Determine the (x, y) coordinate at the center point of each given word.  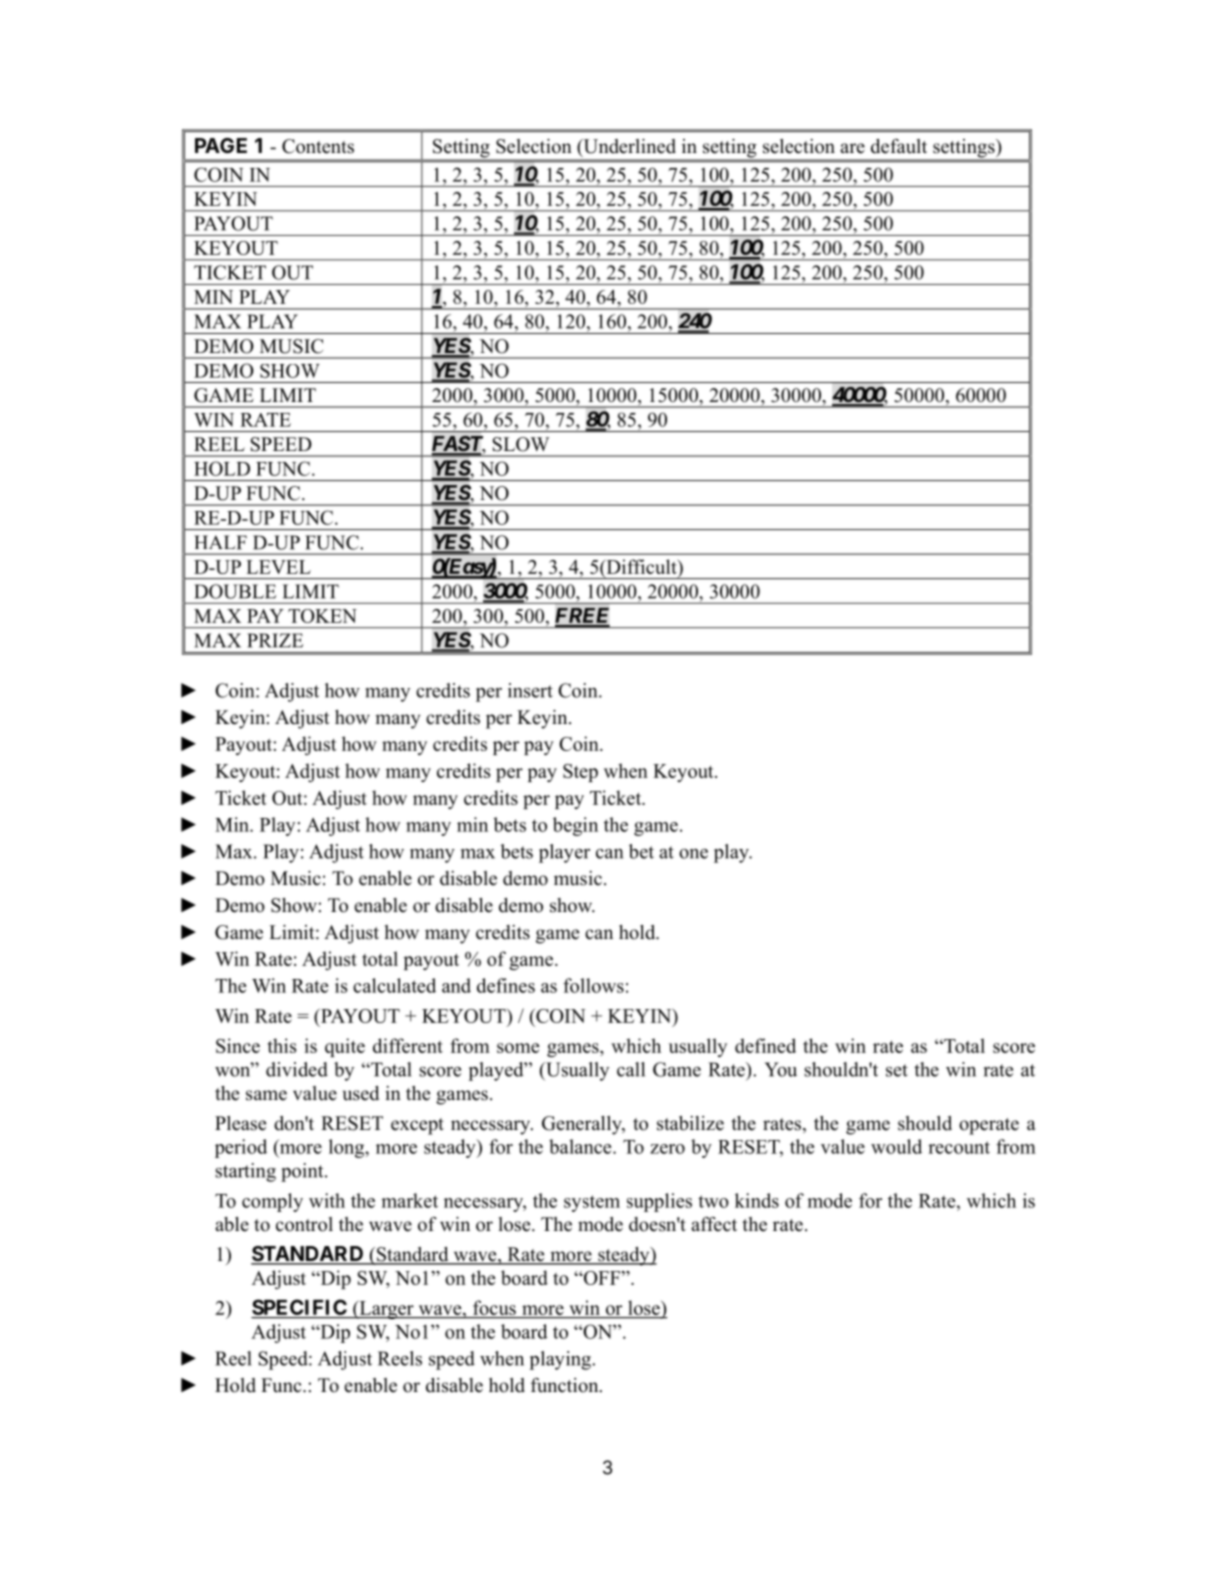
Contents (318, 146)
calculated (394, 985)
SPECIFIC (300, 1308)
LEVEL (278, 567)
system (592, 1203)
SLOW (520, 444)
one (693, 854)
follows (593, 985)
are (852, 148)
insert (530, 690)
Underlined (628, 147)
